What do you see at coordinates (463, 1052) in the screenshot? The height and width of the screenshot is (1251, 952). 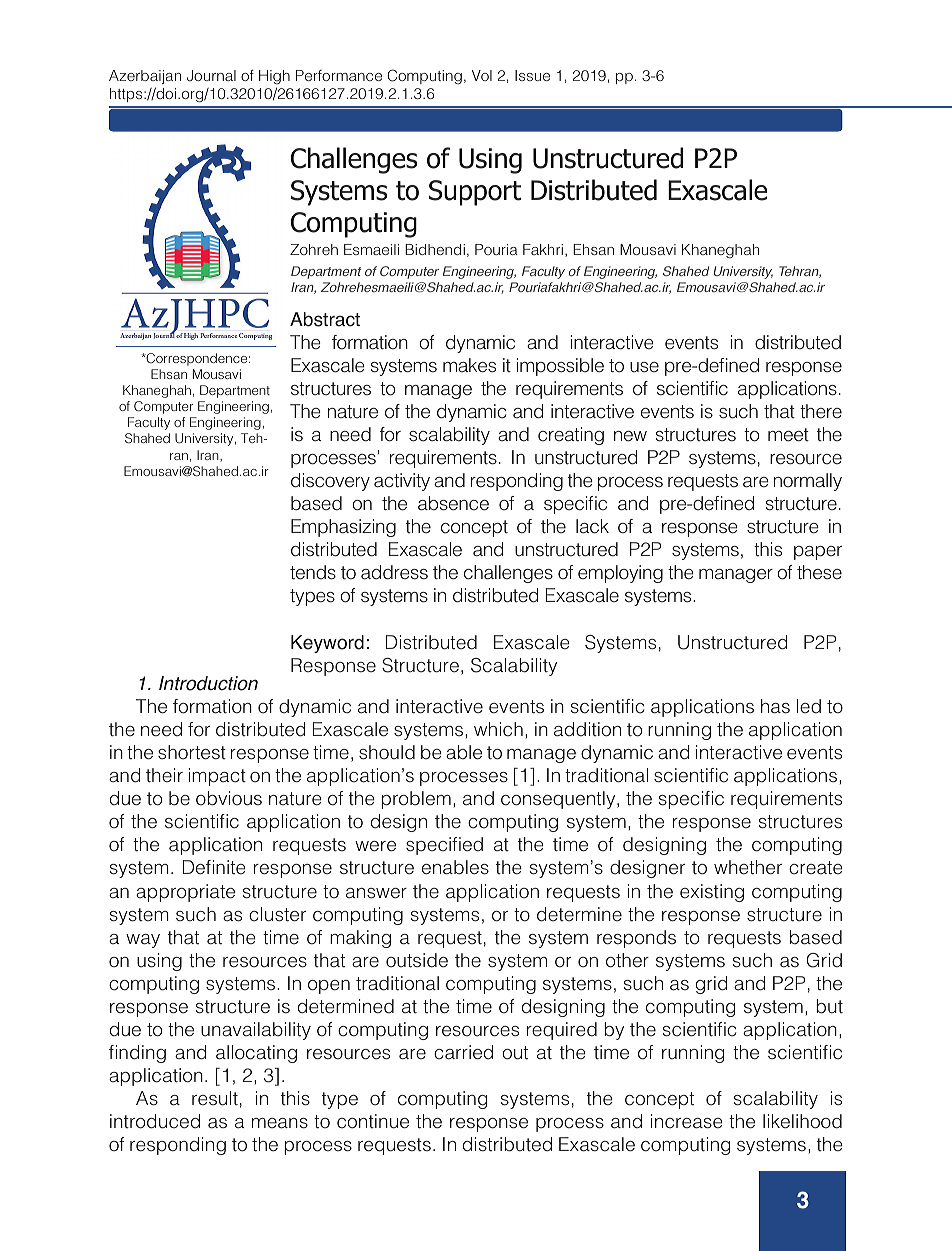 I see `carried` at bounding box center [463, 1052].
